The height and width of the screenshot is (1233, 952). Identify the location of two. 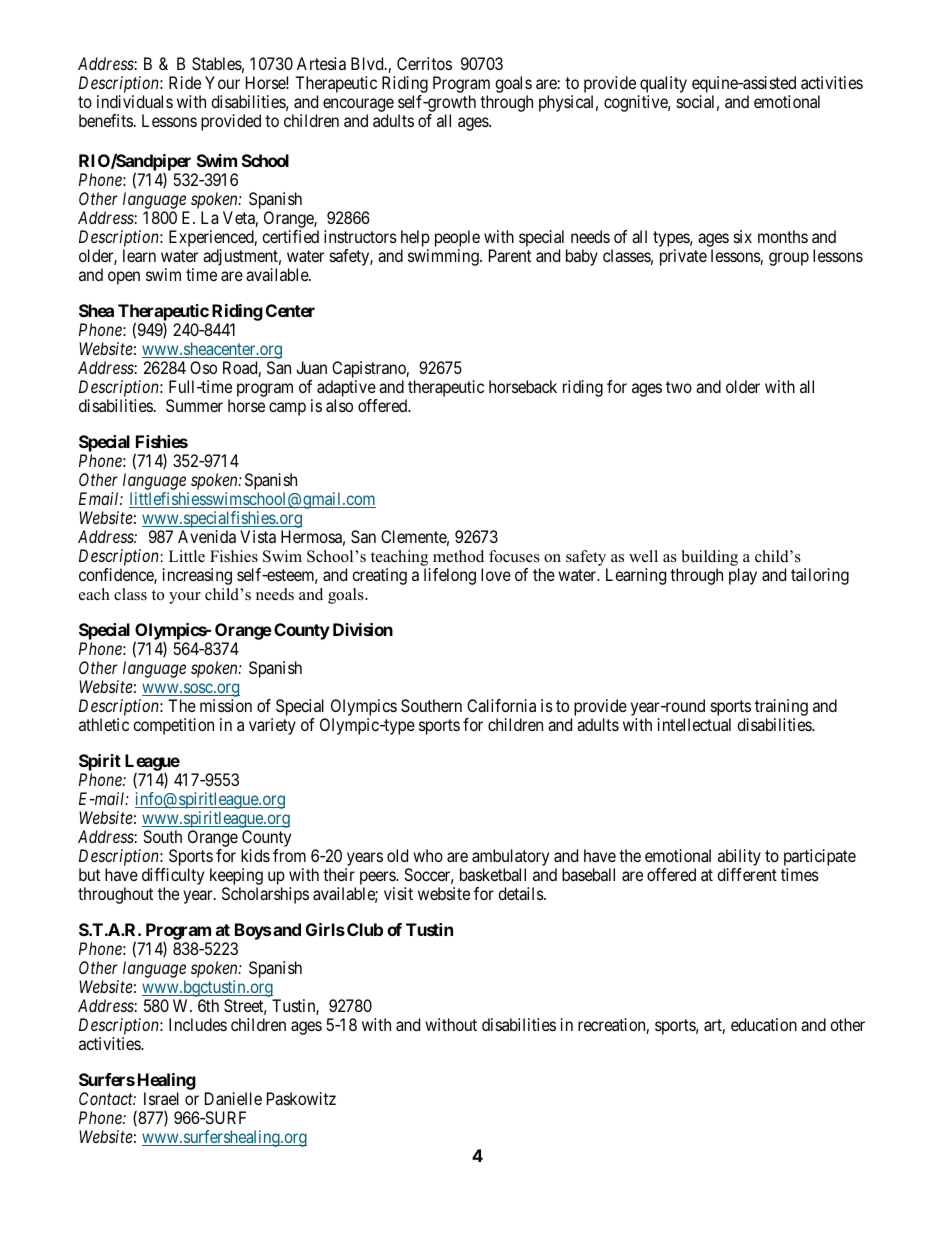
(679, 387).
